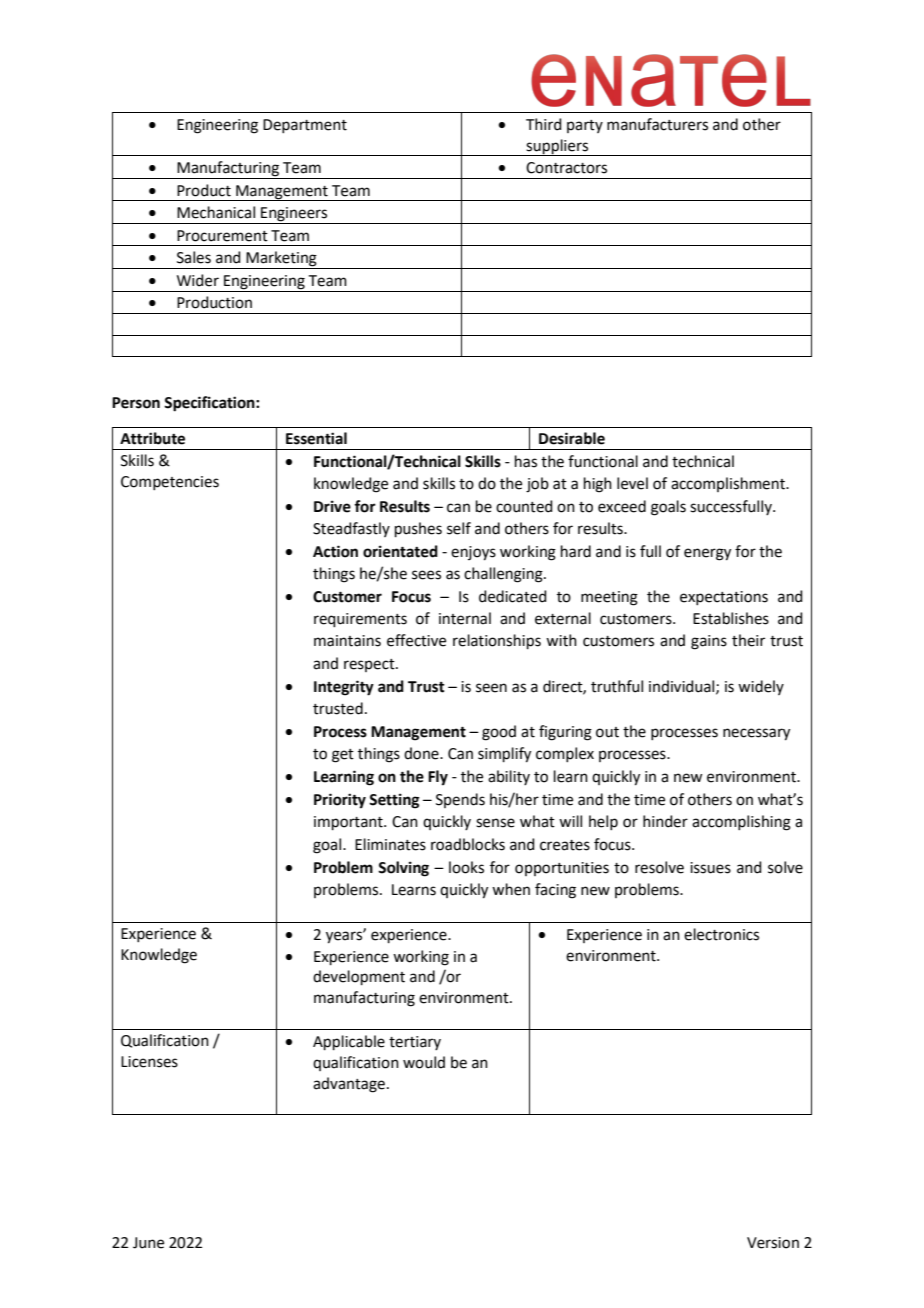 The image size is (924, 1308). What do you see at coordinates (466, 867) in the screenshot?
I see `looks` at bounding box center [466, 867].
